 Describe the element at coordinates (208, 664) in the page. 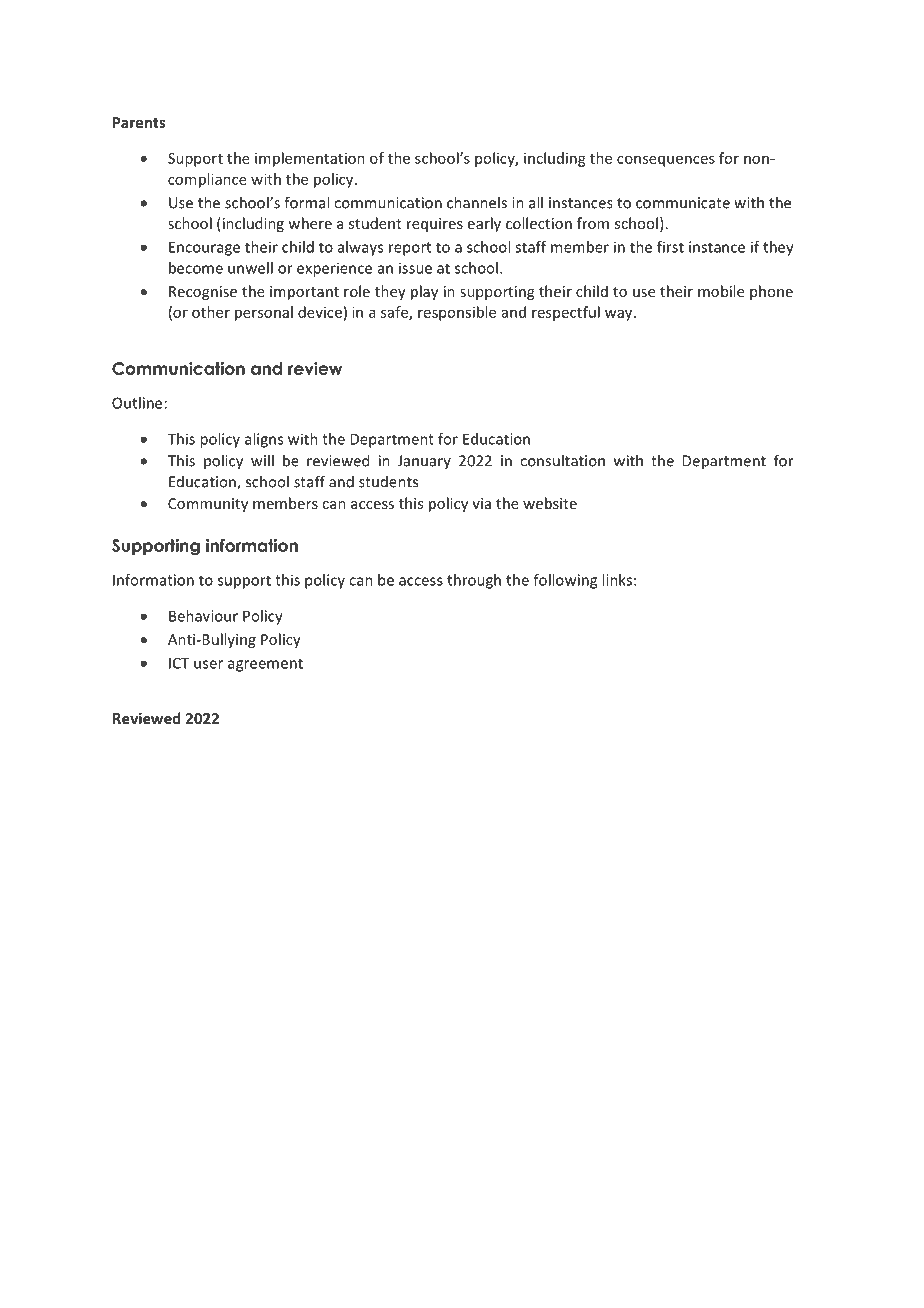

I see `user` at that location.
